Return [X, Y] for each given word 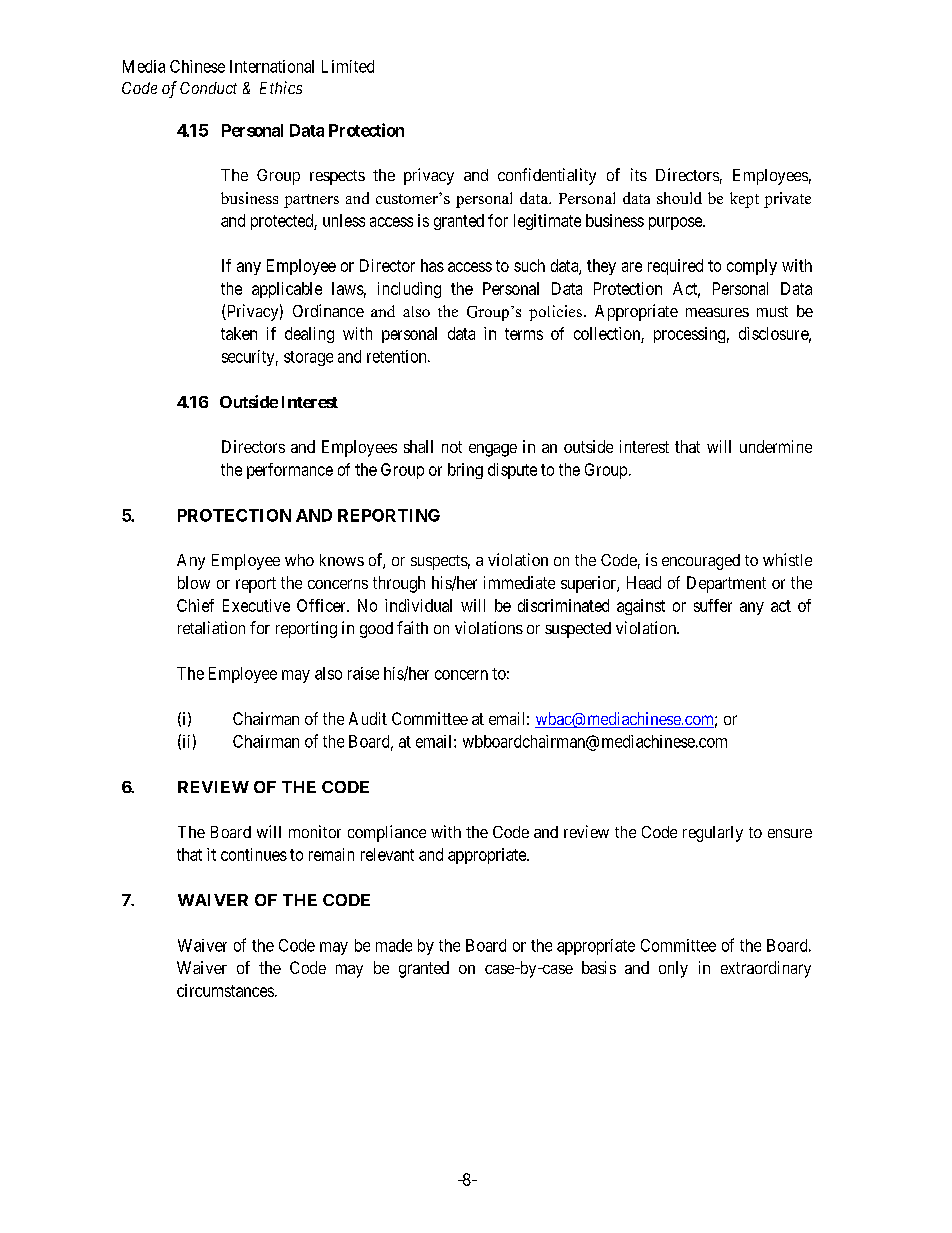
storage [308, 358]
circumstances [225, 990]
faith [412, 627]
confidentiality [547, 176]
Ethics [281, 87]
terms [524, 334]
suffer [713, 605]
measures [717, 312]
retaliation [211, 627]
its [639, 174]
